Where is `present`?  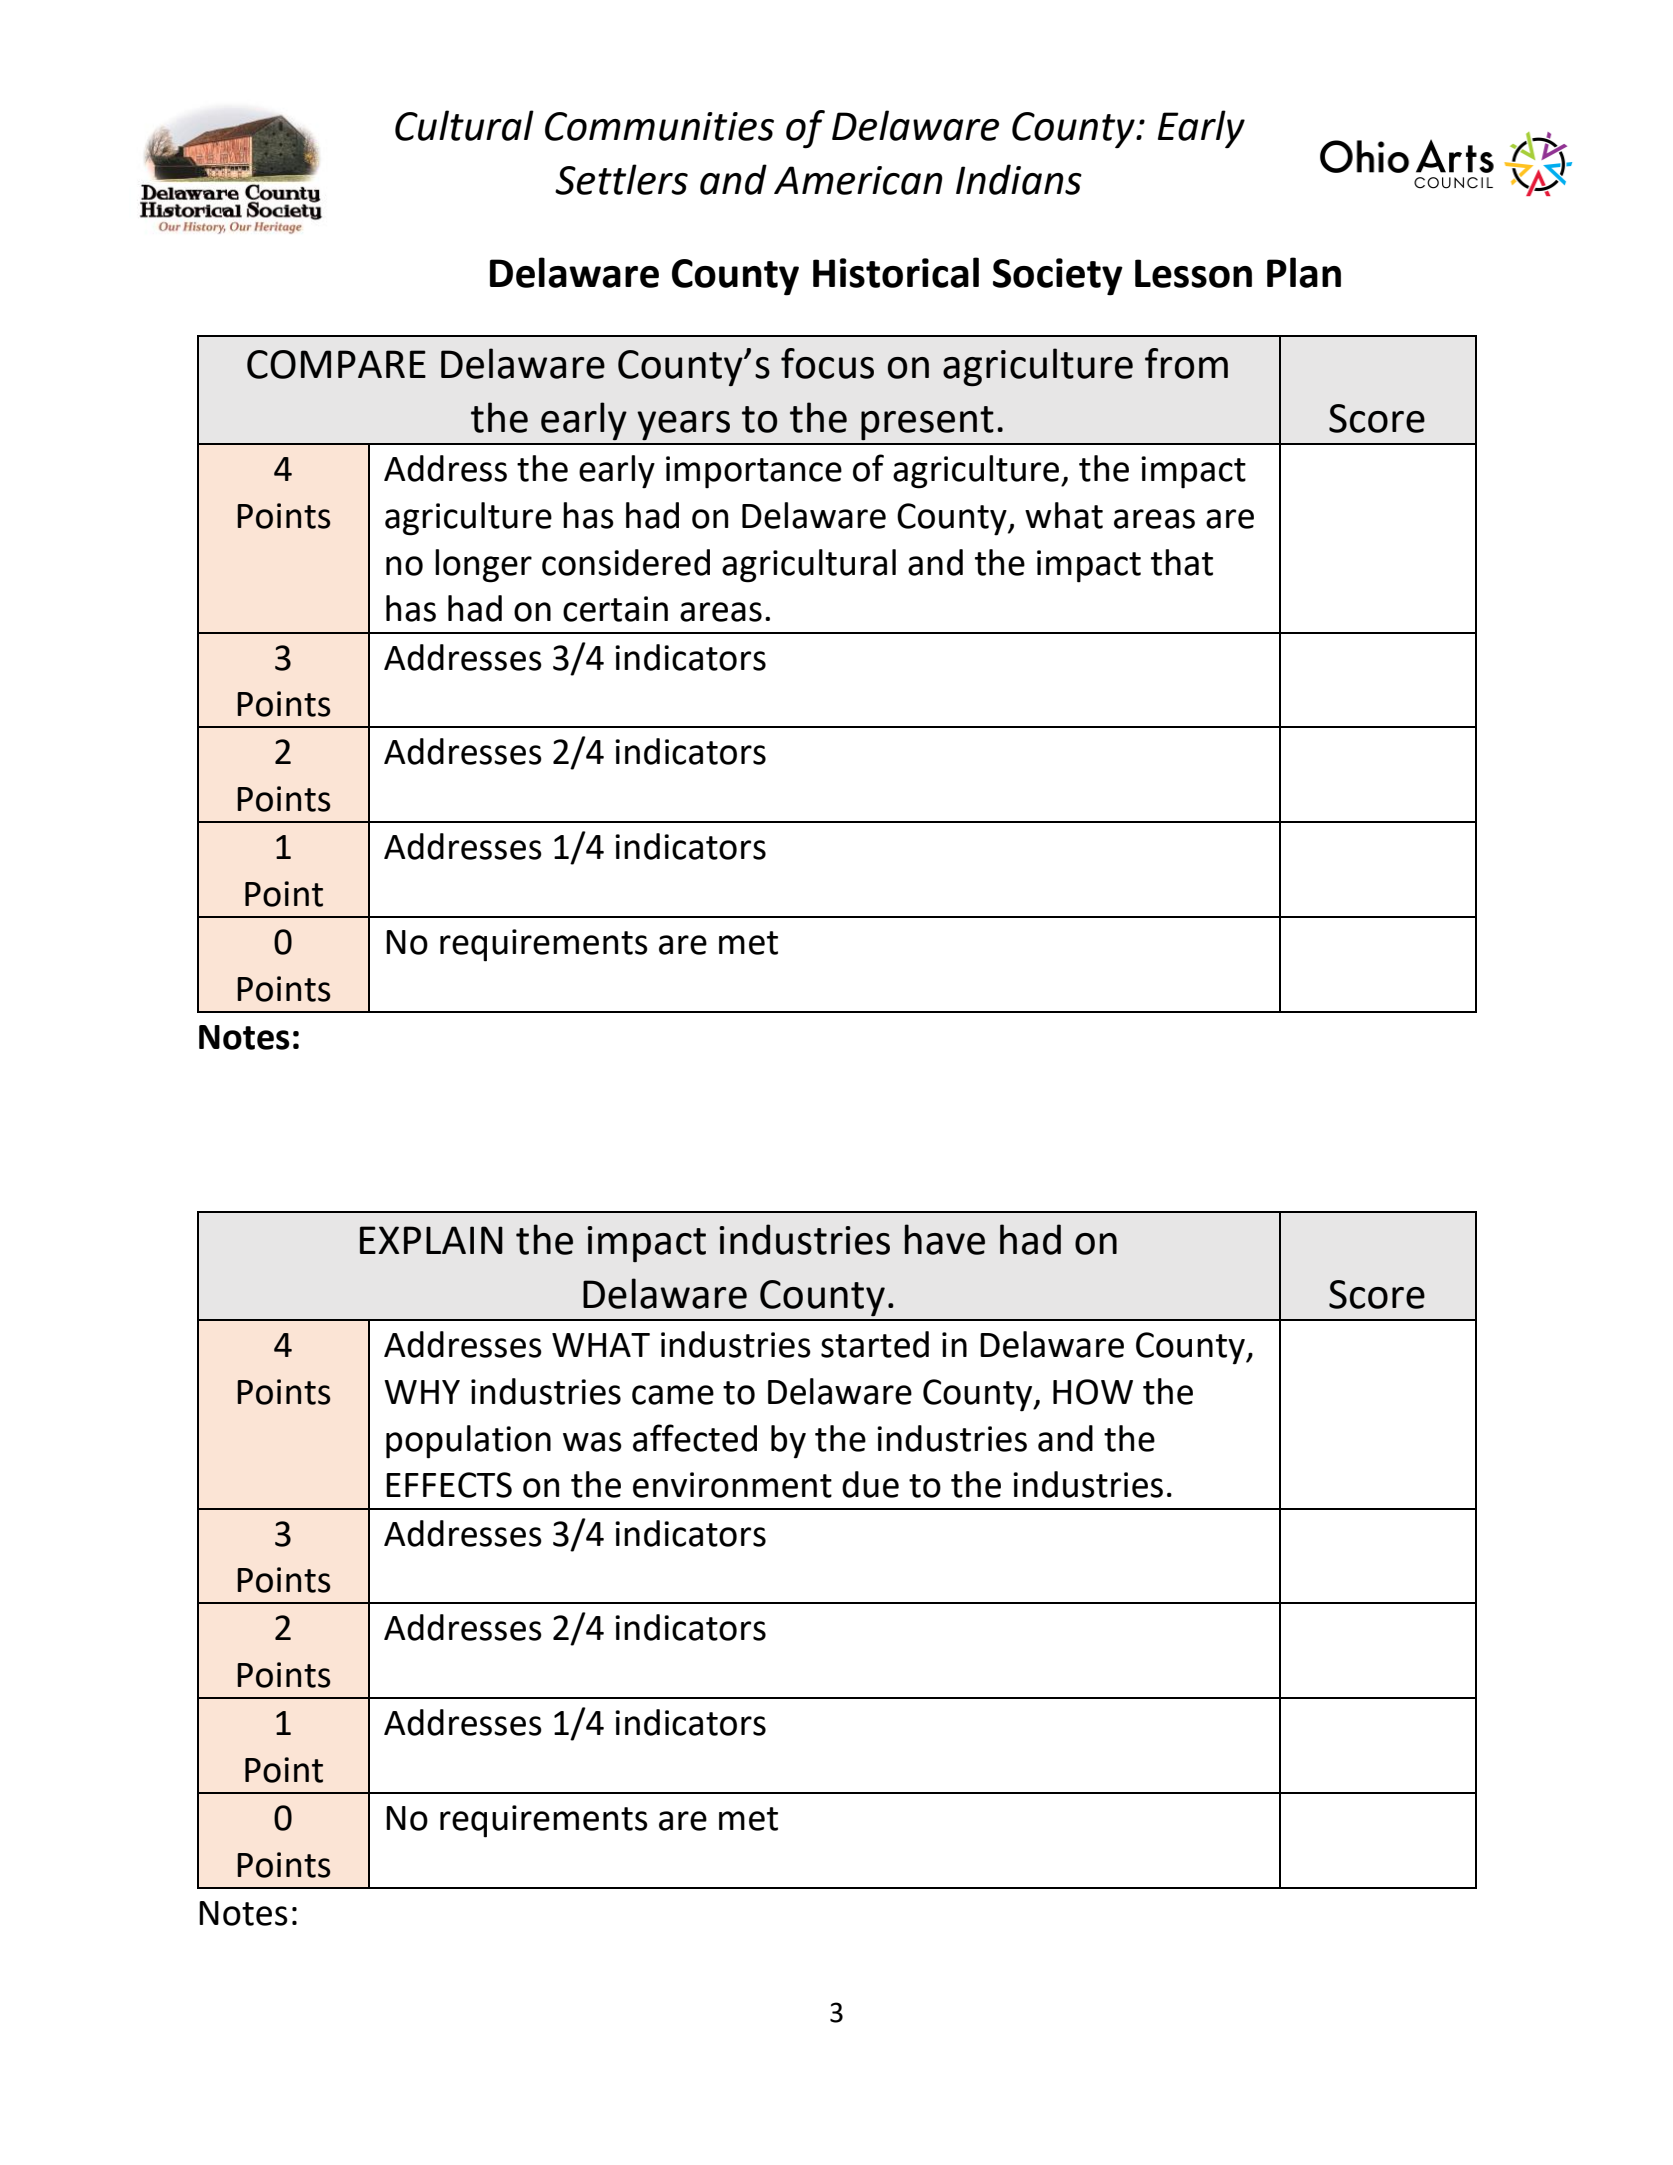
present is located at coordinates (927, 423).
